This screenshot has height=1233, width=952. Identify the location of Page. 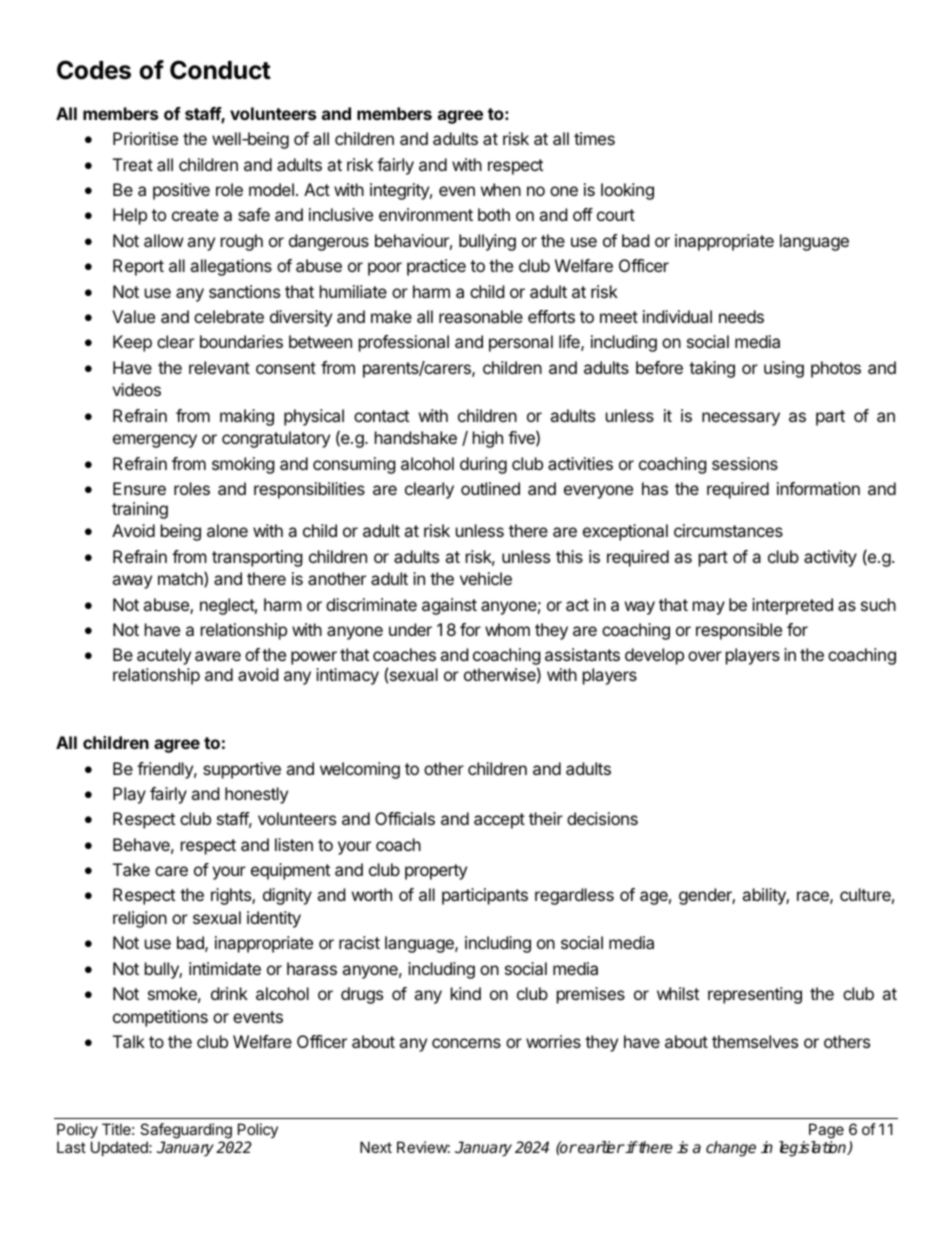
(826, 1131).
